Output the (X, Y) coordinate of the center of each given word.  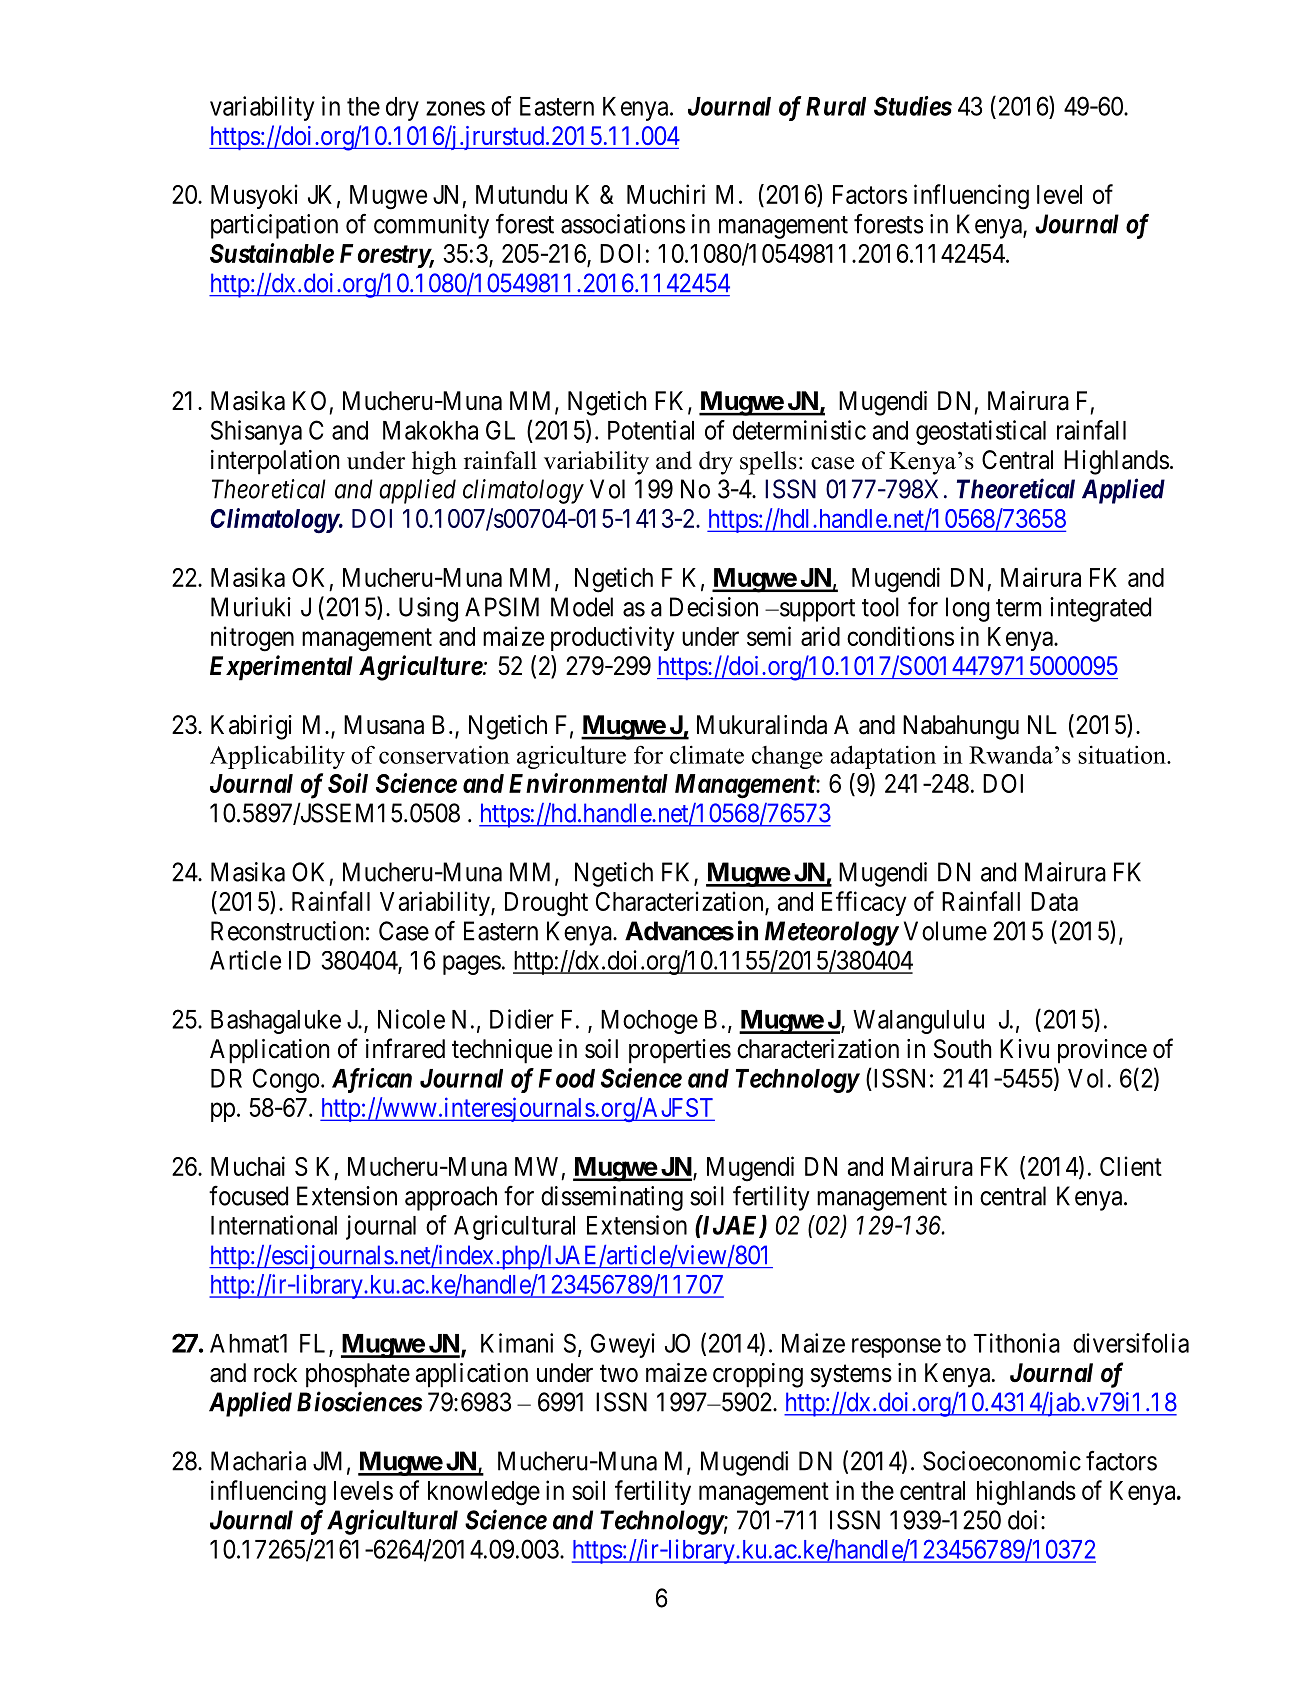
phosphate (358, 1375)
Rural (836, 106)
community (431, 226)
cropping (758, 1375)
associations (623, 224)
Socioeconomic (1002, 1461)
